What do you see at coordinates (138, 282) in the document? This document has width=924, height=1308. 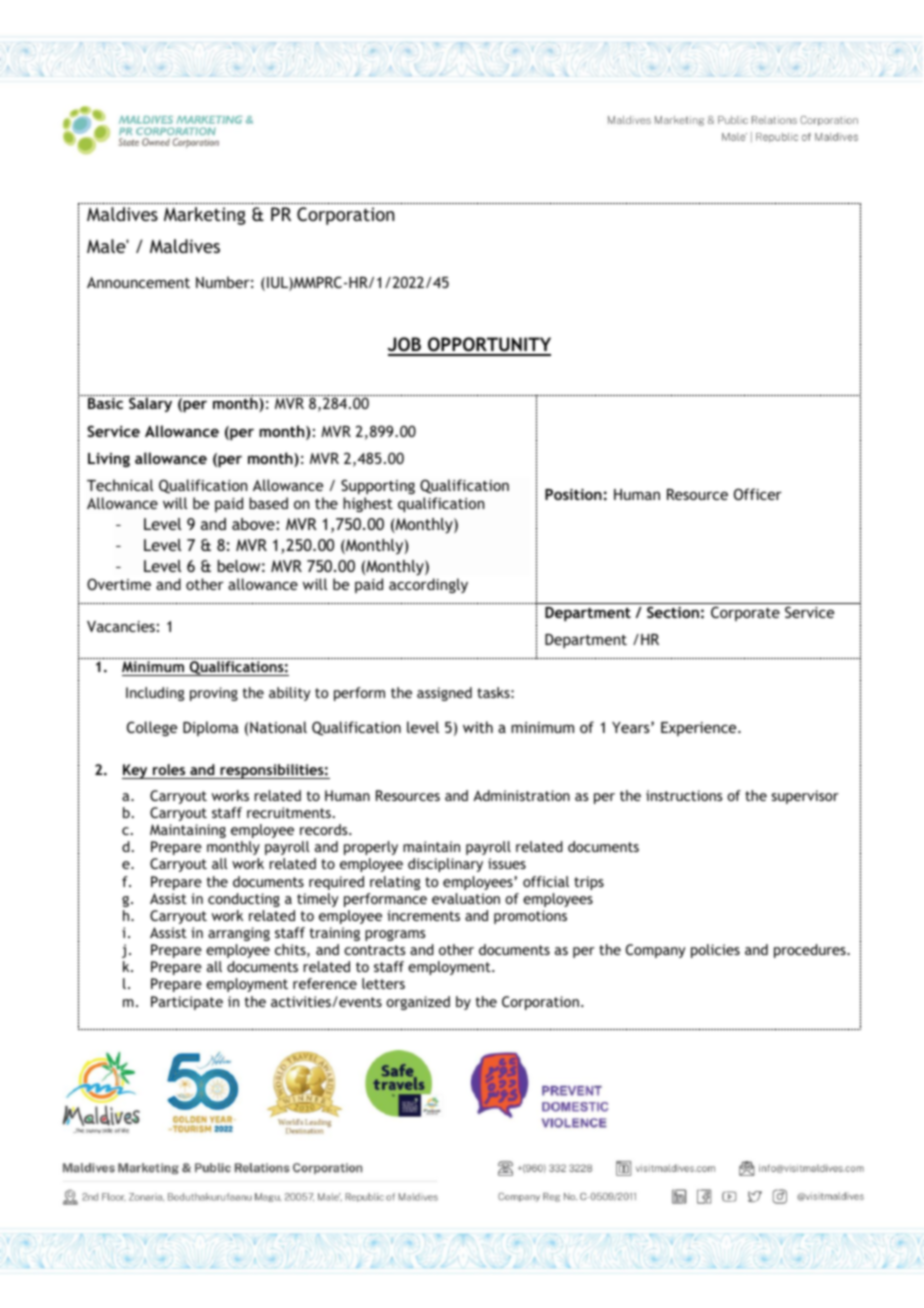 I see `Announcement` at bounding box center [138, 282].
